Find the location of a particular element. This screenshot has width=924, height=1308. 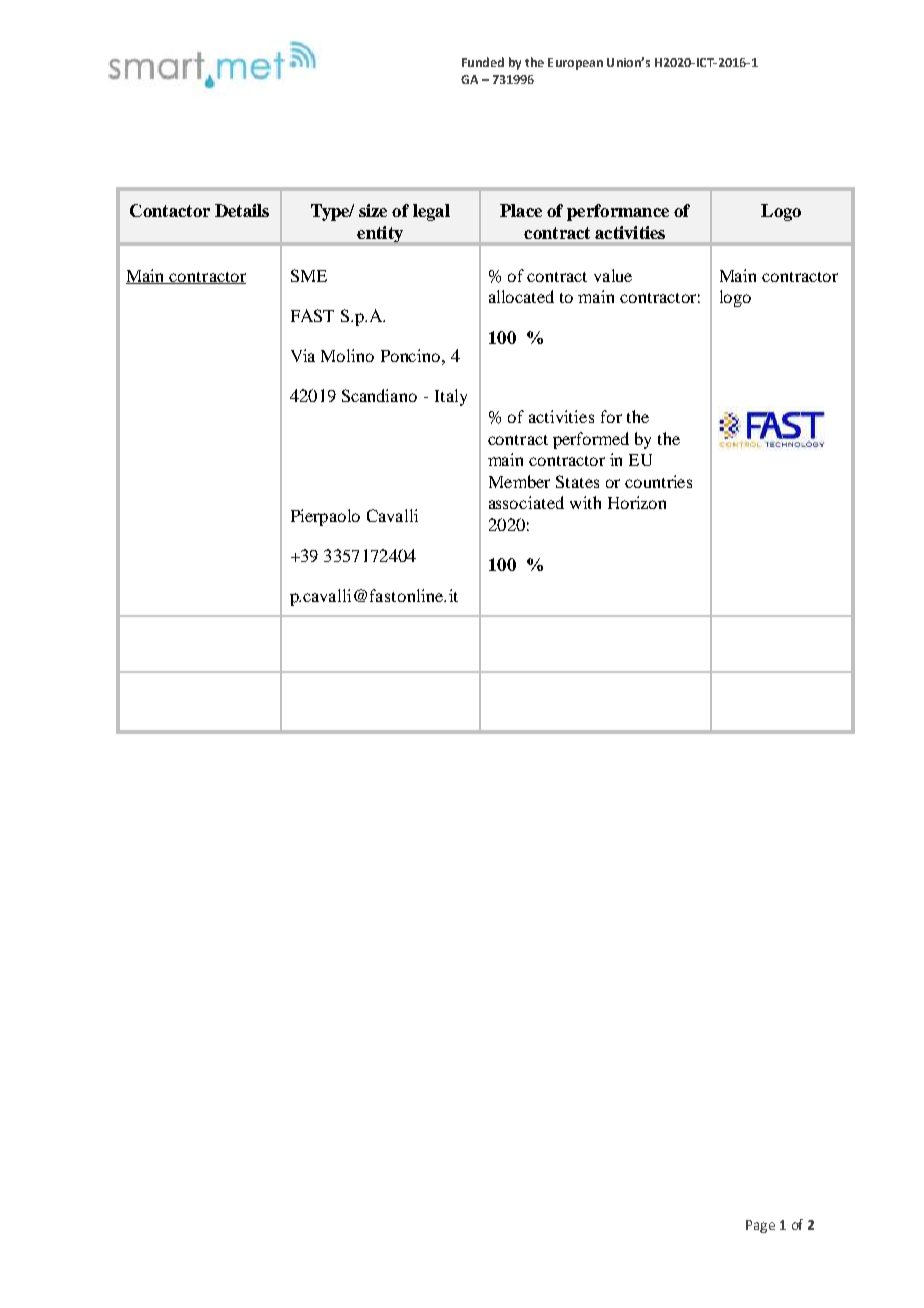

European is located at coordinates (575, 64).
